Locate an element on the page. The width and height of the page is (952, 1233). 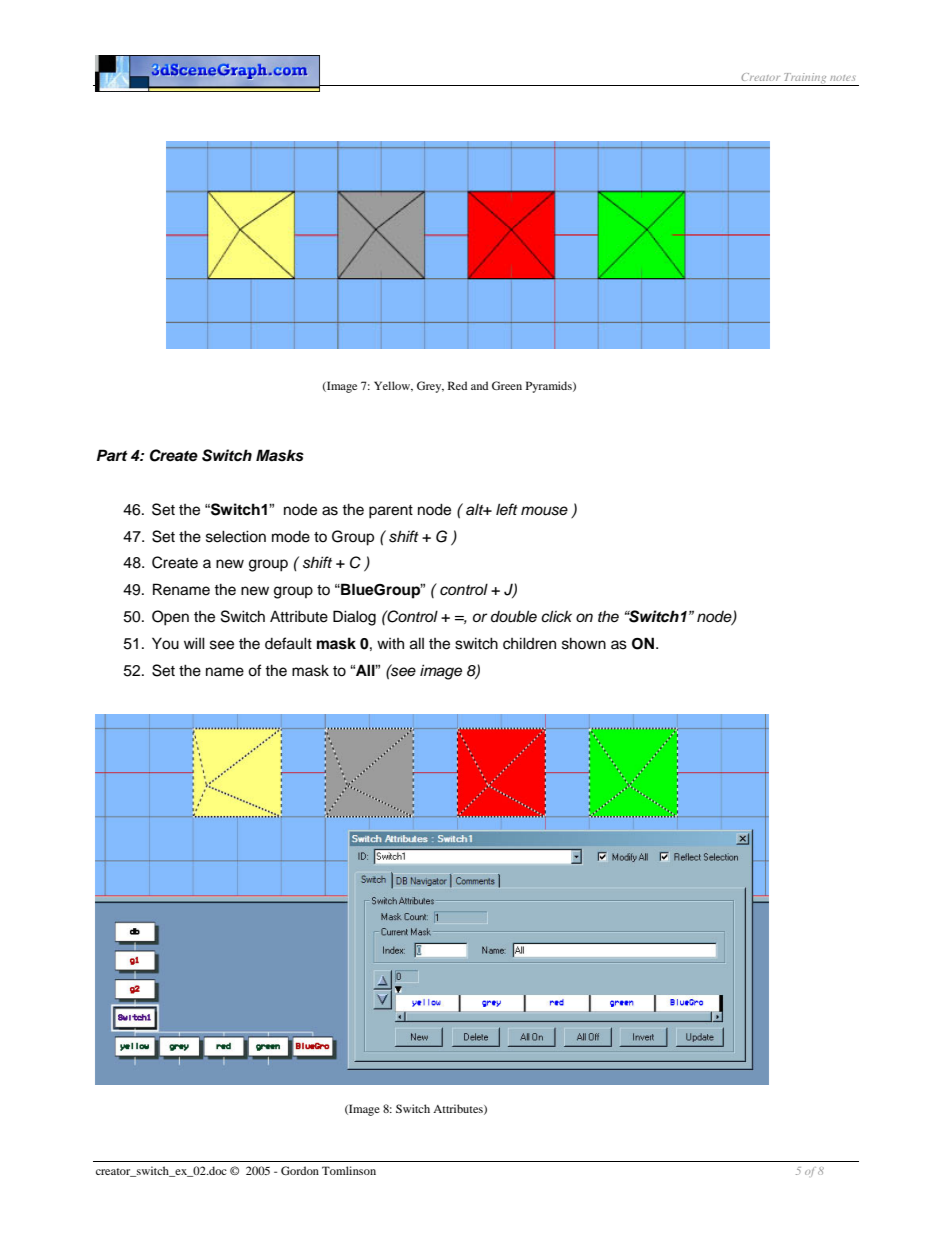
notes is located at coordinates (842, 78).
